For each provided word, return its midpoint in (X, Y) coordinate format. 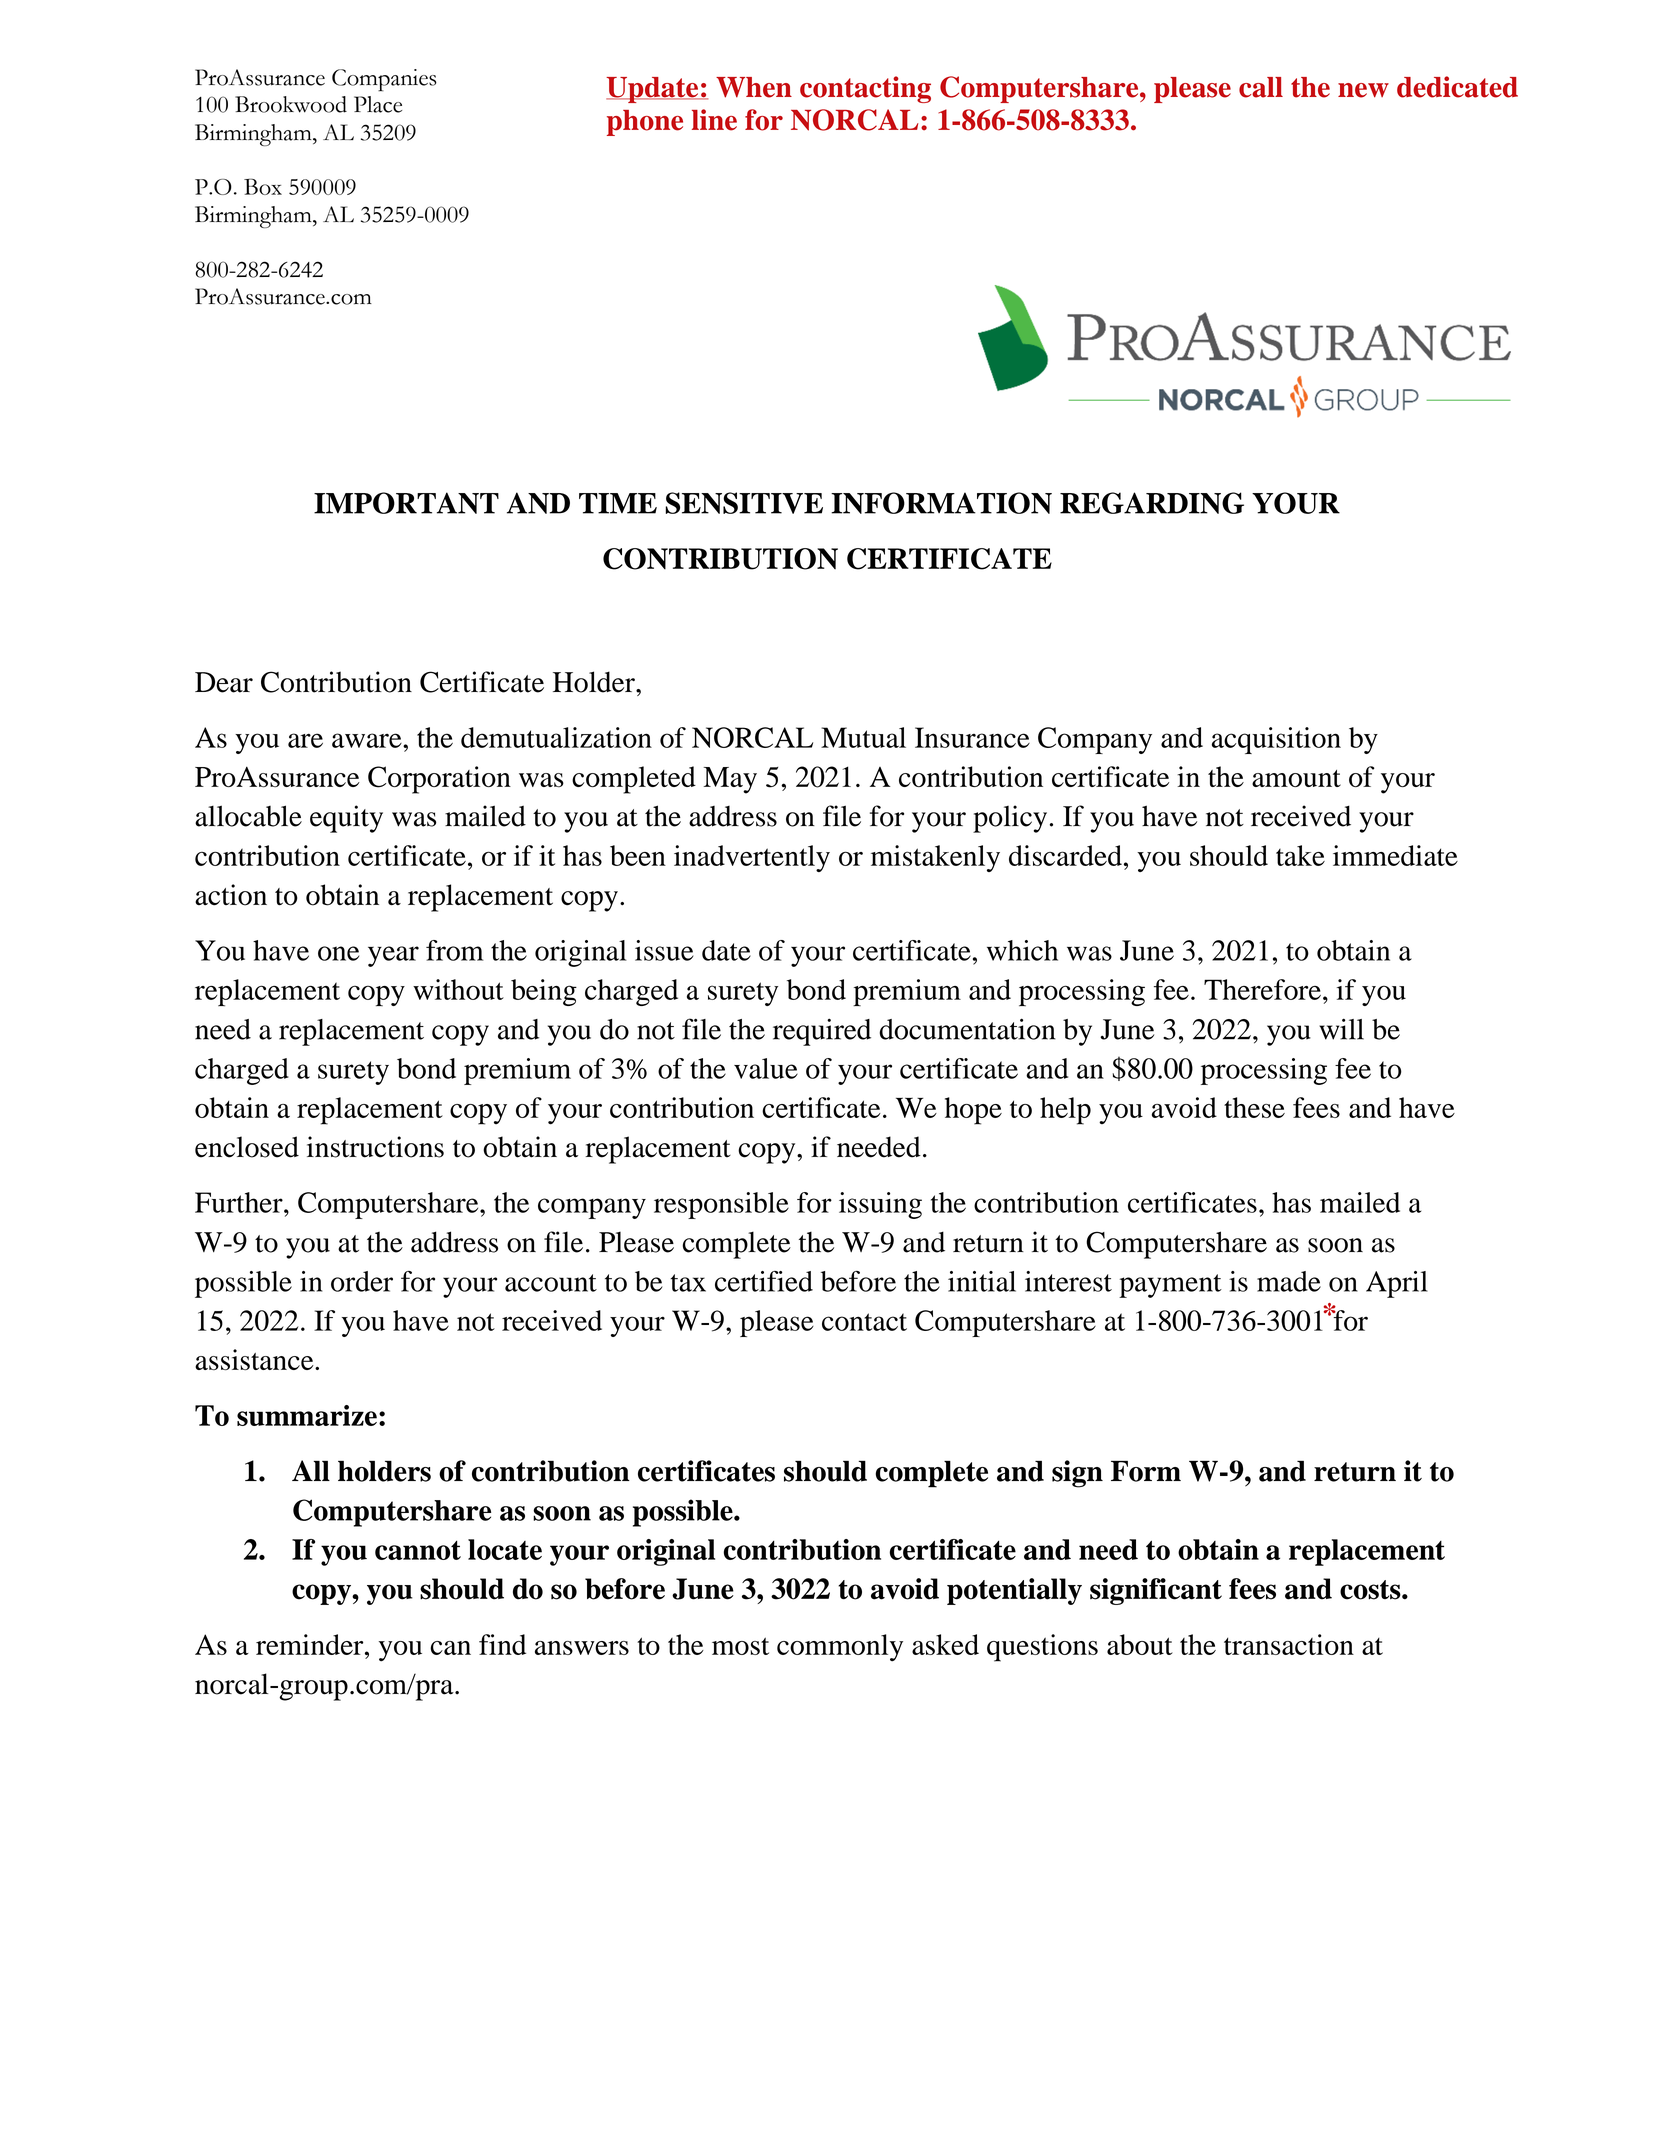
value (766, 1068)
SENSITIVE (744, 503)
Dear (224, 682)
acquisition (1276, 740)
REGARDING (1152, 503)
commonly (840, 1648)
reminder (311, 1644)
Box (263, 186)
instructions (375, 1147)
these (1254, 1107)
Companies (384, 80)
